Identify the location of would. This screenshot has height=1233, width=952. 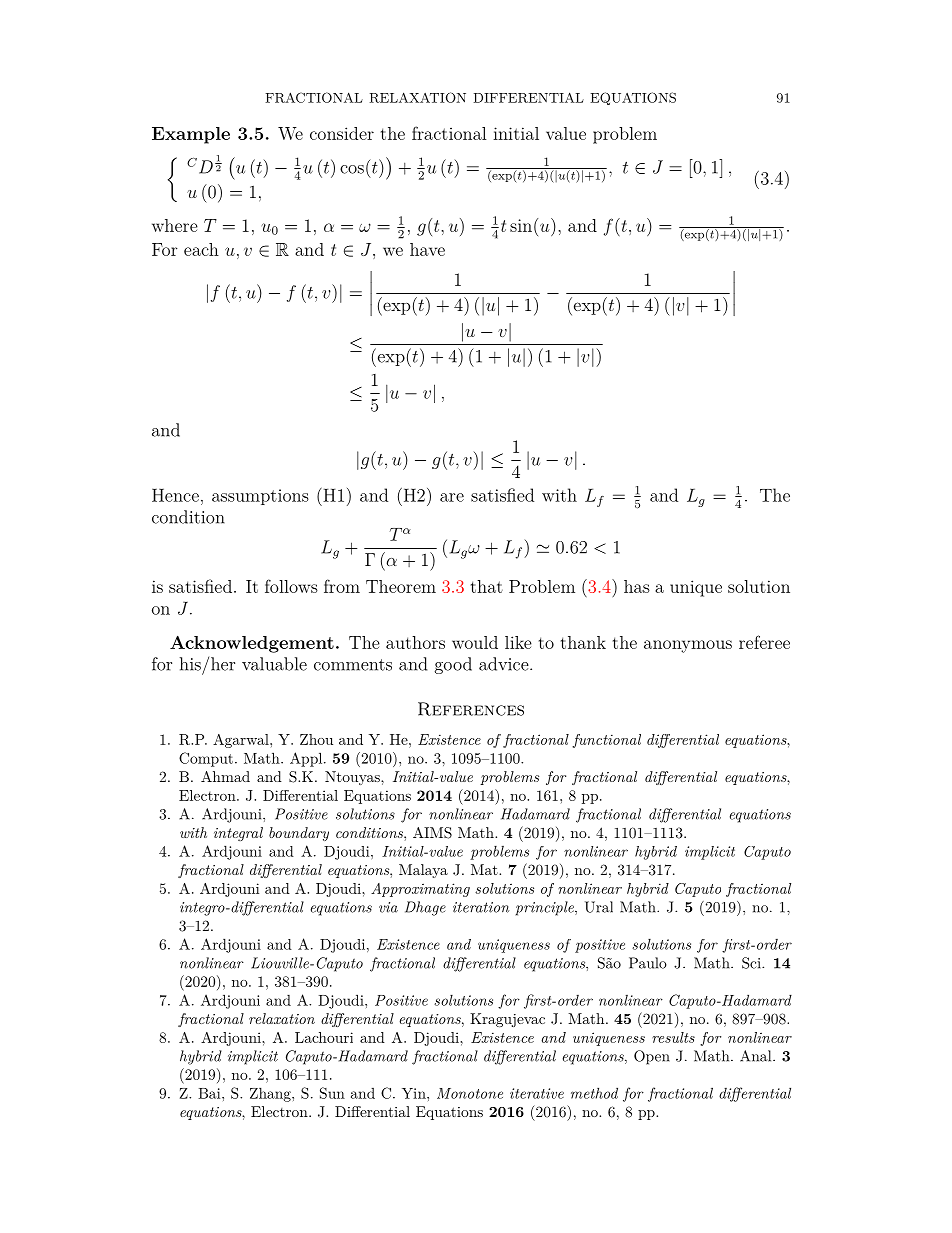
(475, 642).
